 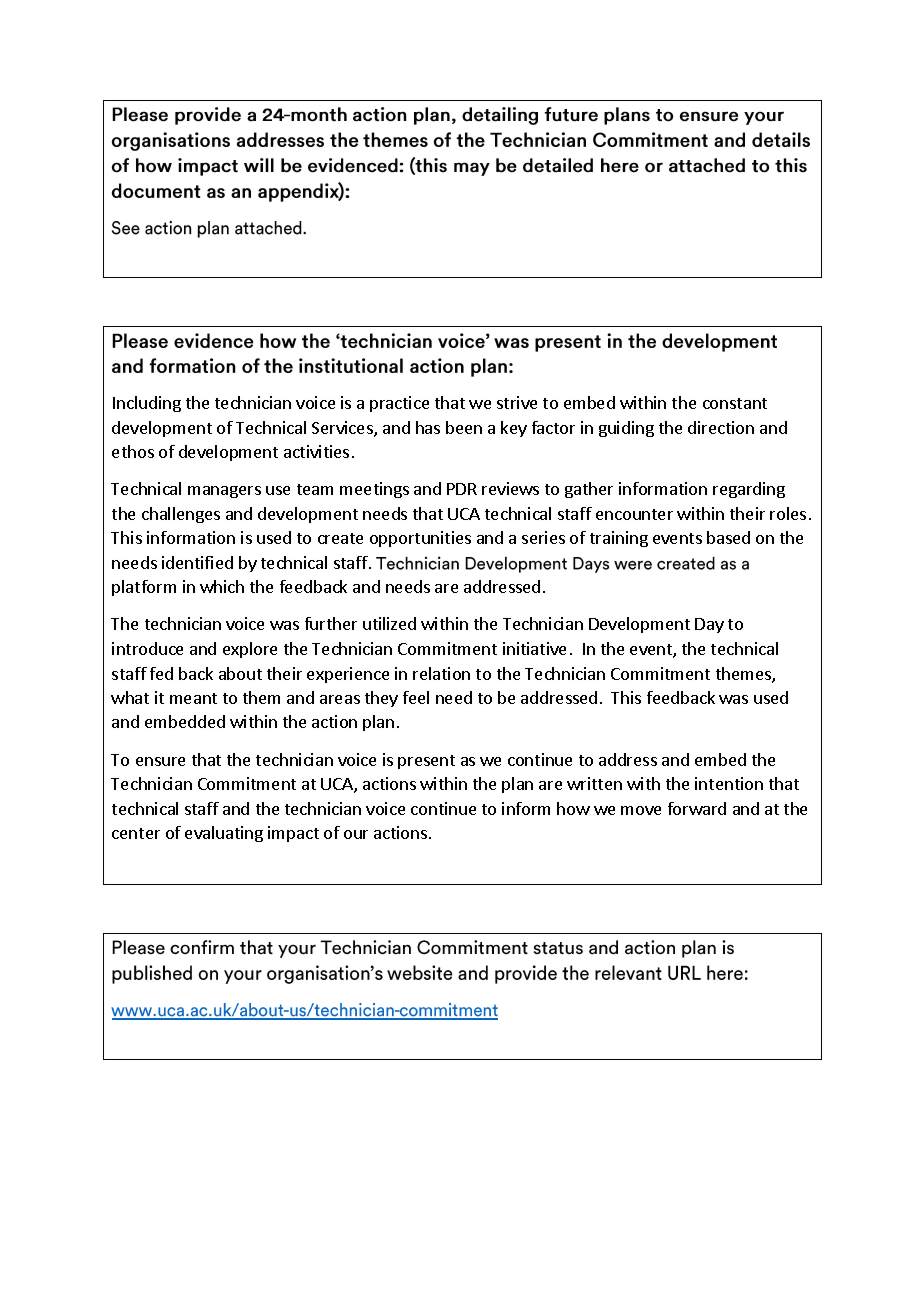 I want to click on Day, so click(x=709, y=625).
